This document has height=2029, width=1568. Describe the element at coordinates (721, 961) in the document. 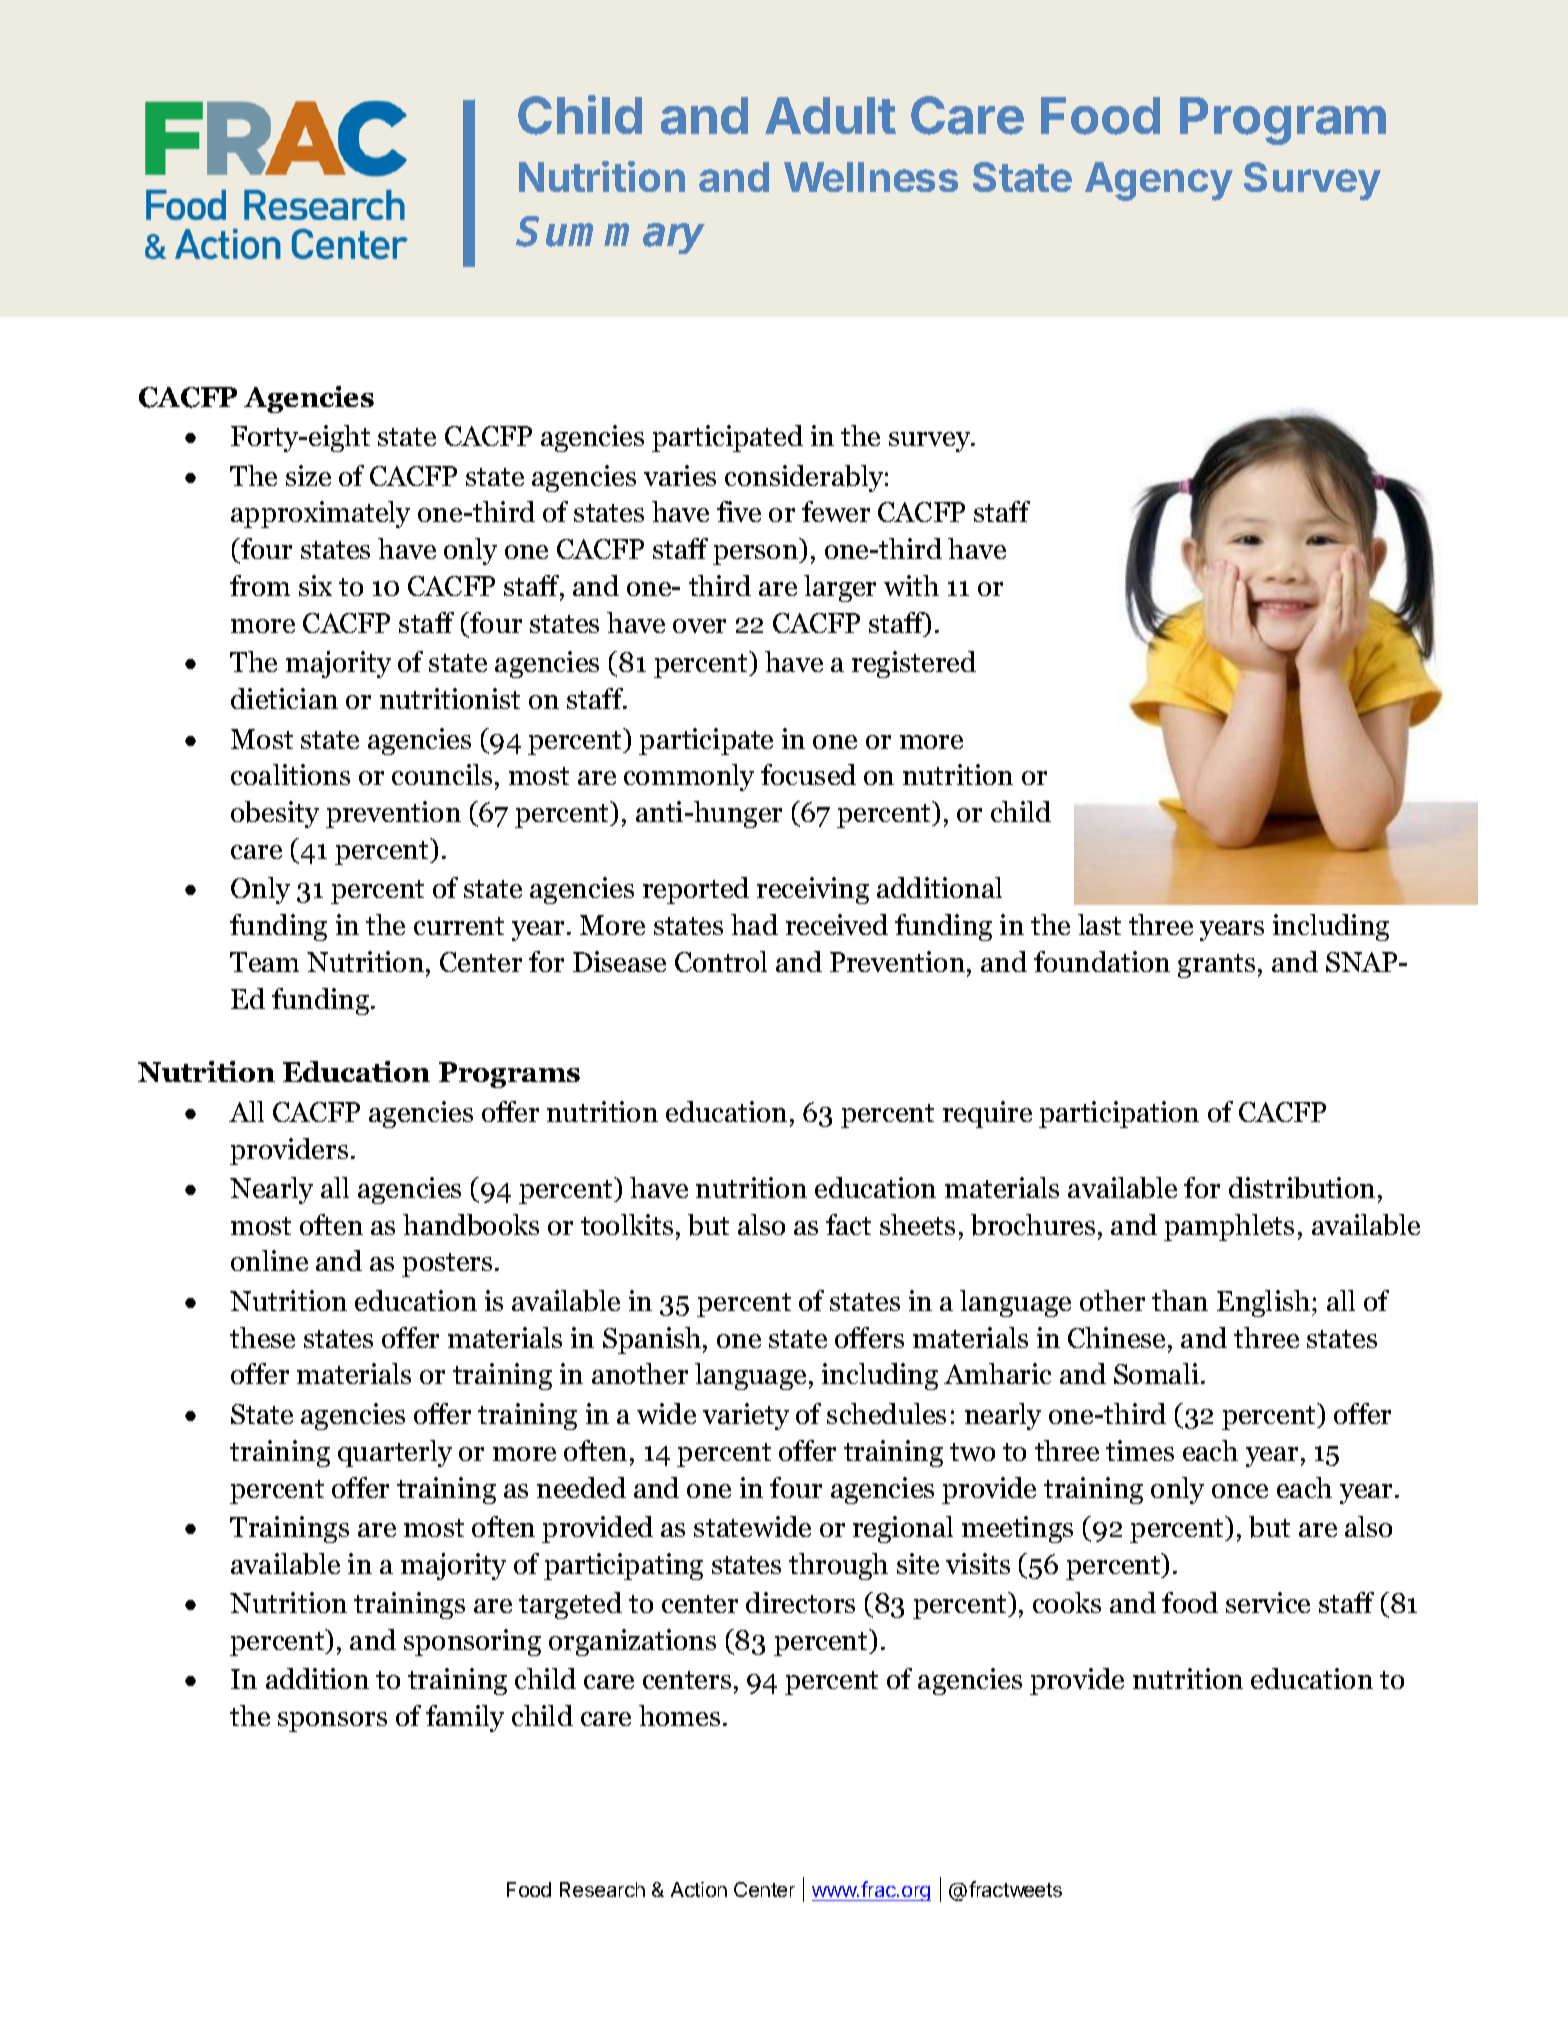

I see `Control` at that location.
